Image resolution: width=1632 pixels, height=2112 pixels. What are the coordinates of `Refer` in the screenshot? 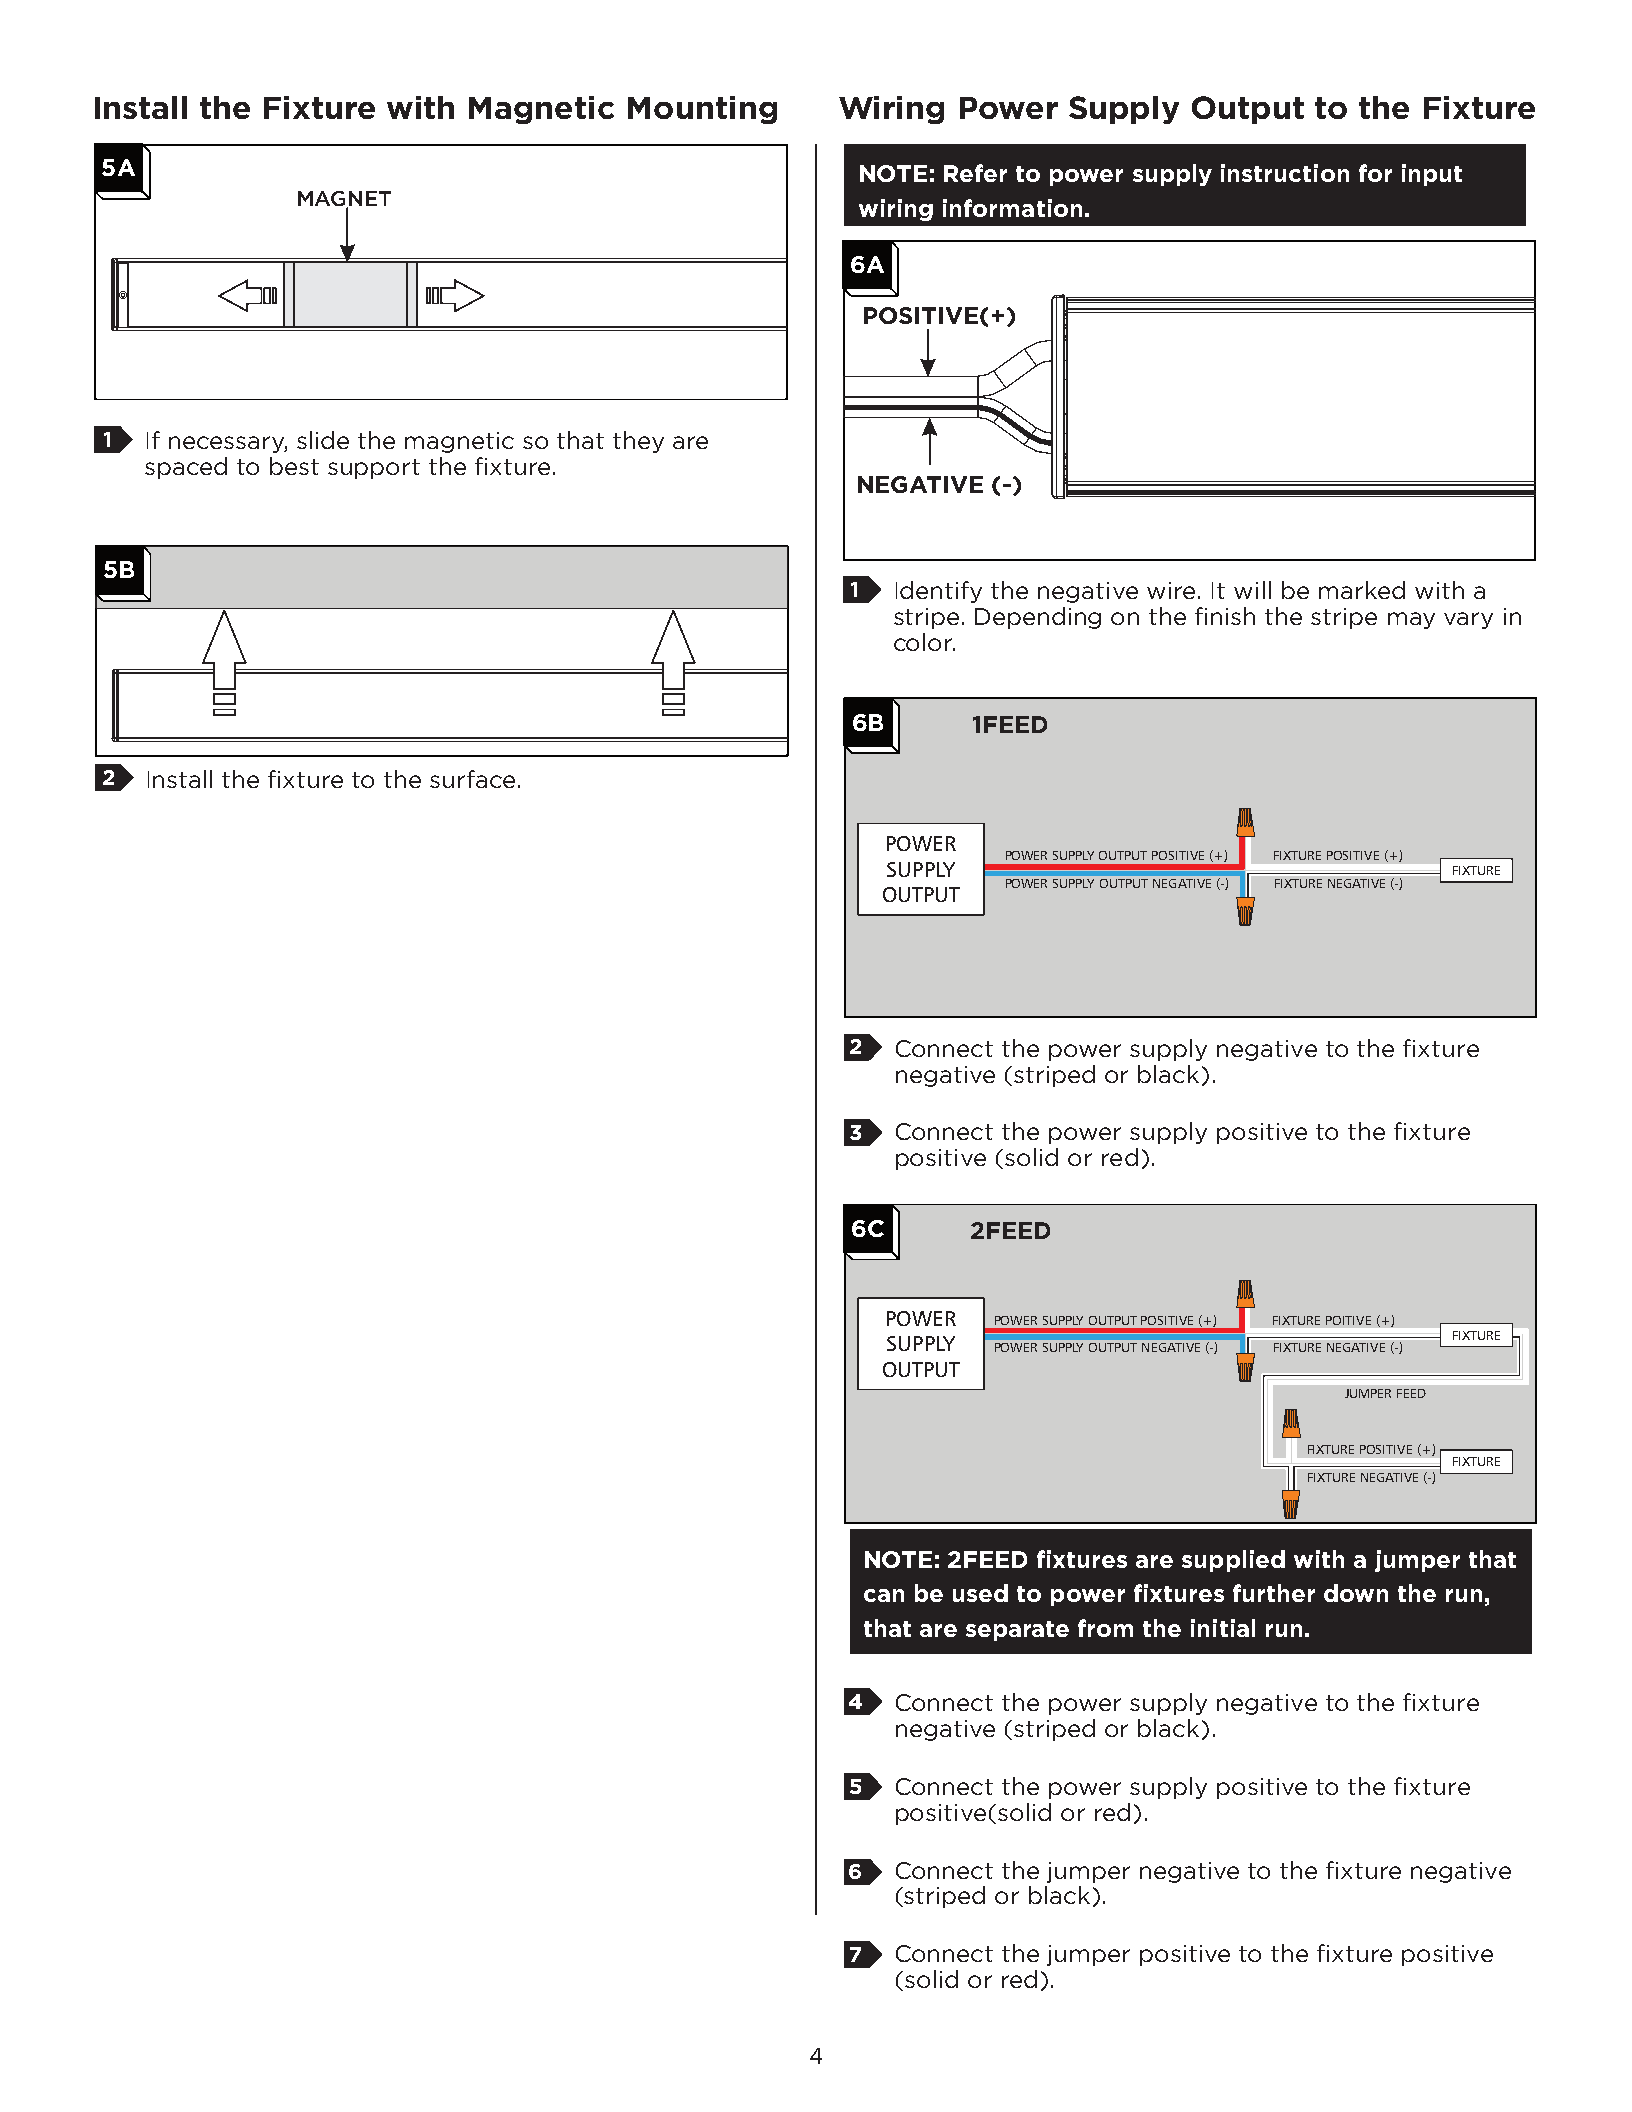 It's located at (975, 173).
